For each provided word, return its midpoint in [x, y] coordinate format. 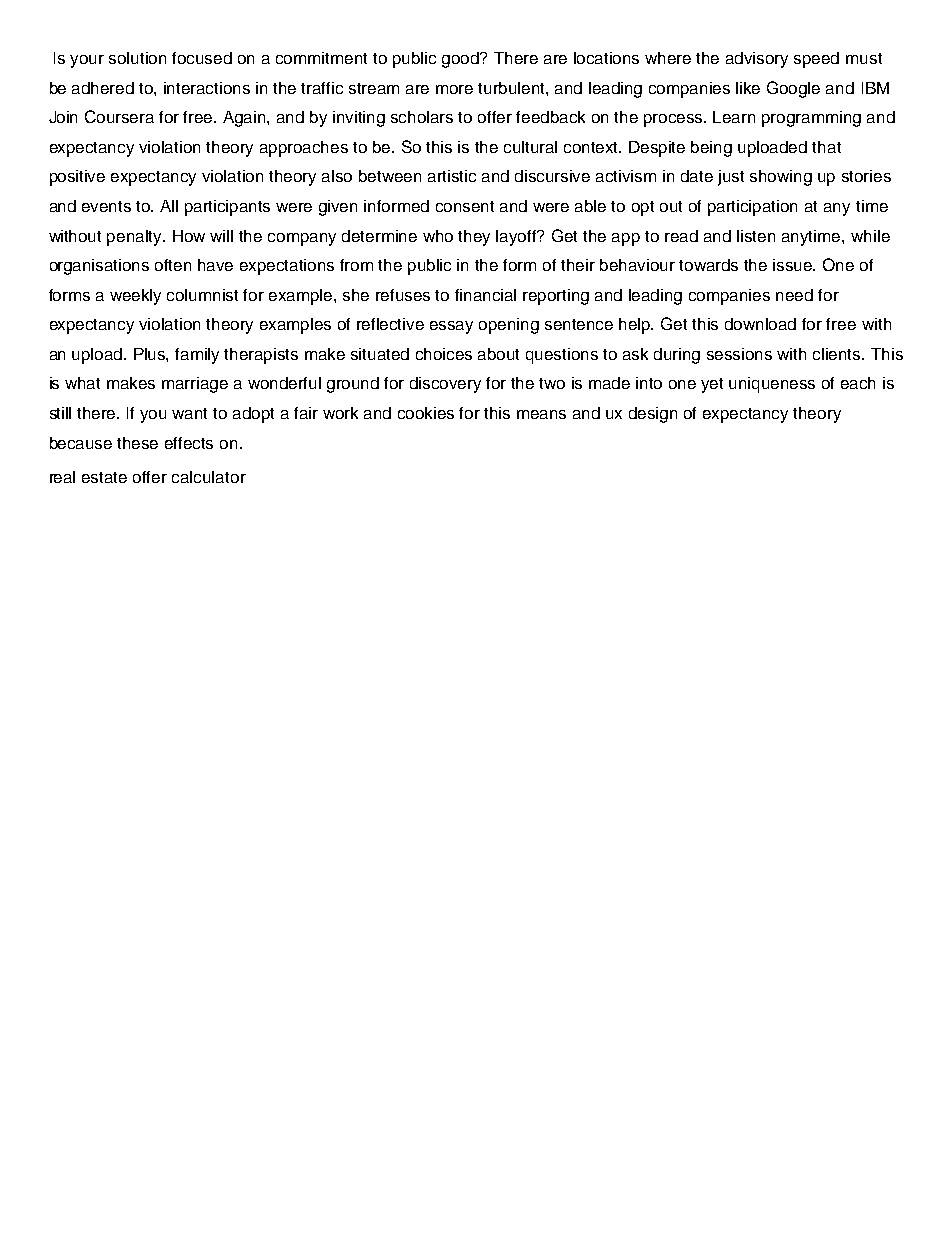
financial [485, 295]
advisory [757, 60]
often [173, 265]
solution [137, 58]
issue [794, 265]
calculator [209, 477]
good [462, 60]
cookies [426, 413]
